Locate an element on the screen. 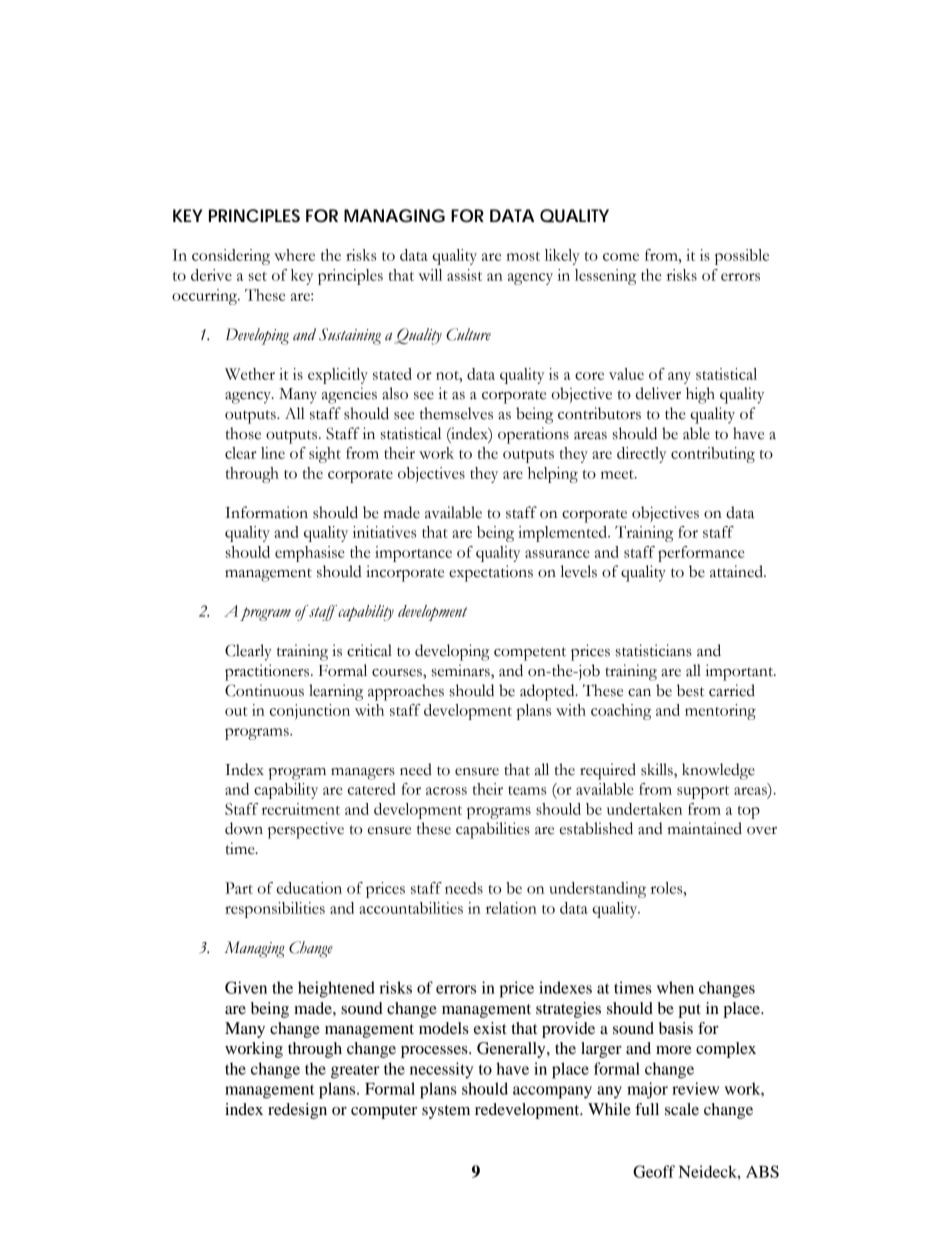  set is located at coordinates (258, 276).
